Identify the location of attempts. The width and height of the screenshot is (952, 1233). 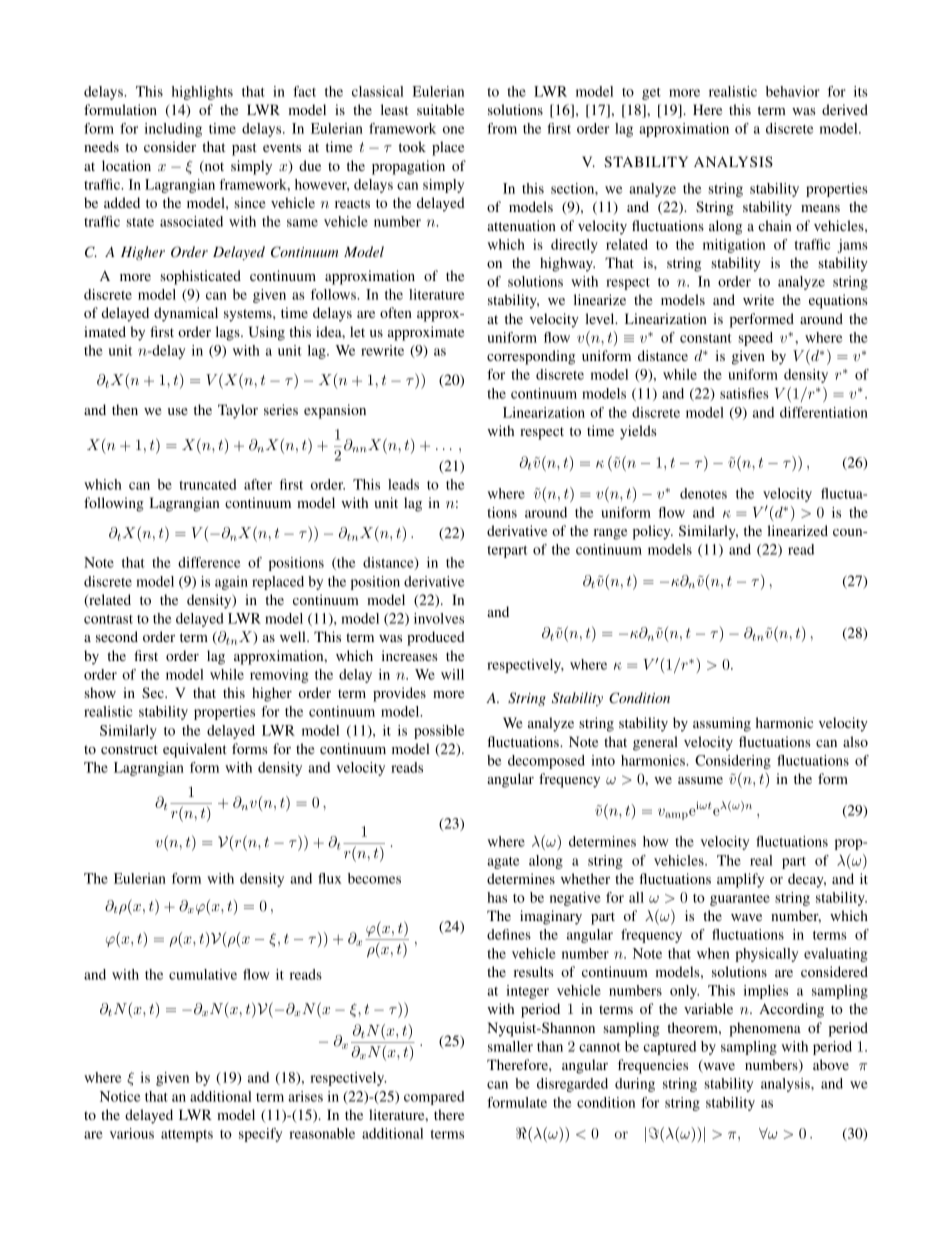
(187, 1136).
